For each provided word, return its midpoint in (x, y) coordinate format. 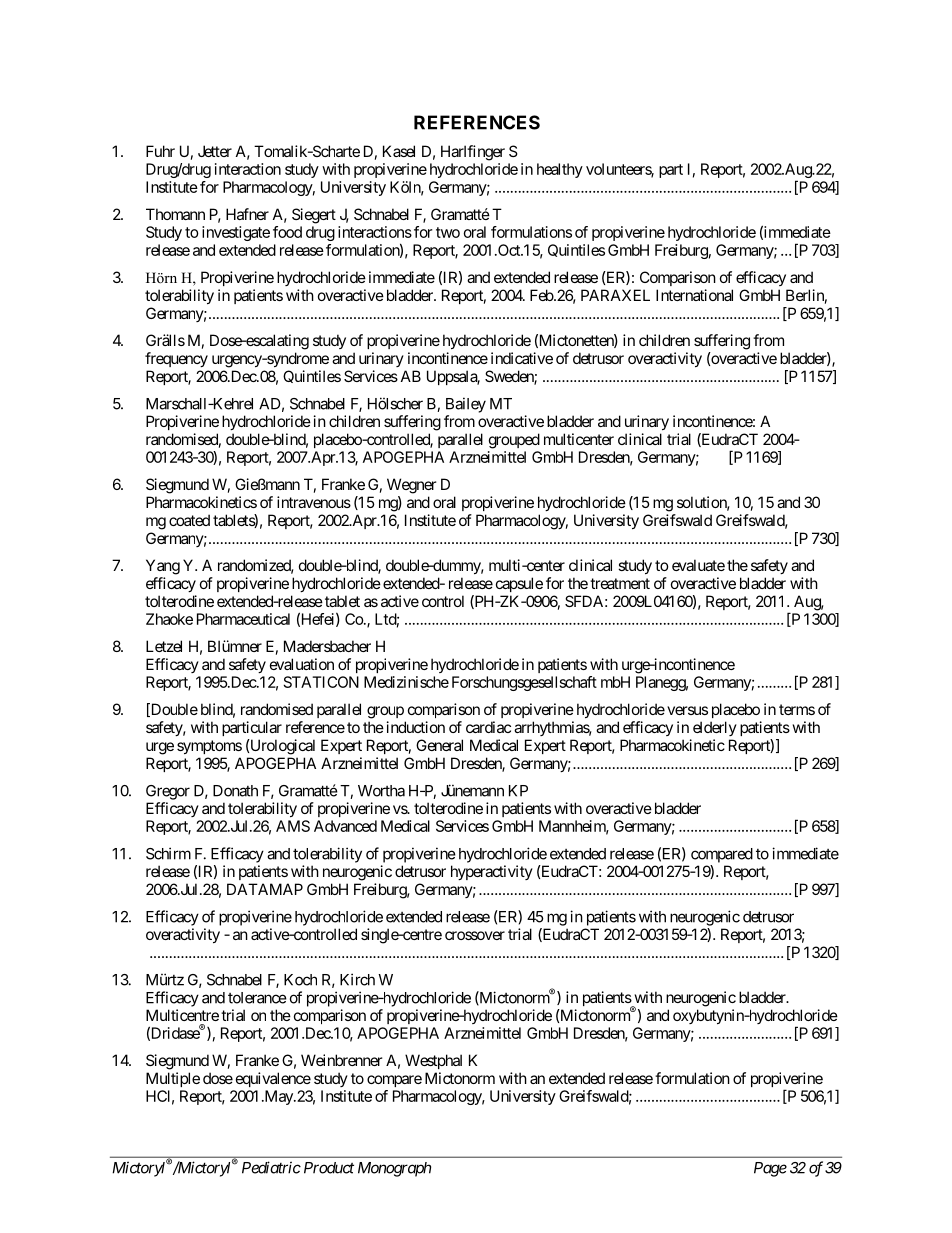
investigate (236, 233)
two (448, 232)
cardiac (488, 727)
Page (770, 1169)
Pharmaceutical (243, 619)
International (694, 295)
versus (687, 710)
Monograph (394, 1169)
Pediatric (271, 1167)
